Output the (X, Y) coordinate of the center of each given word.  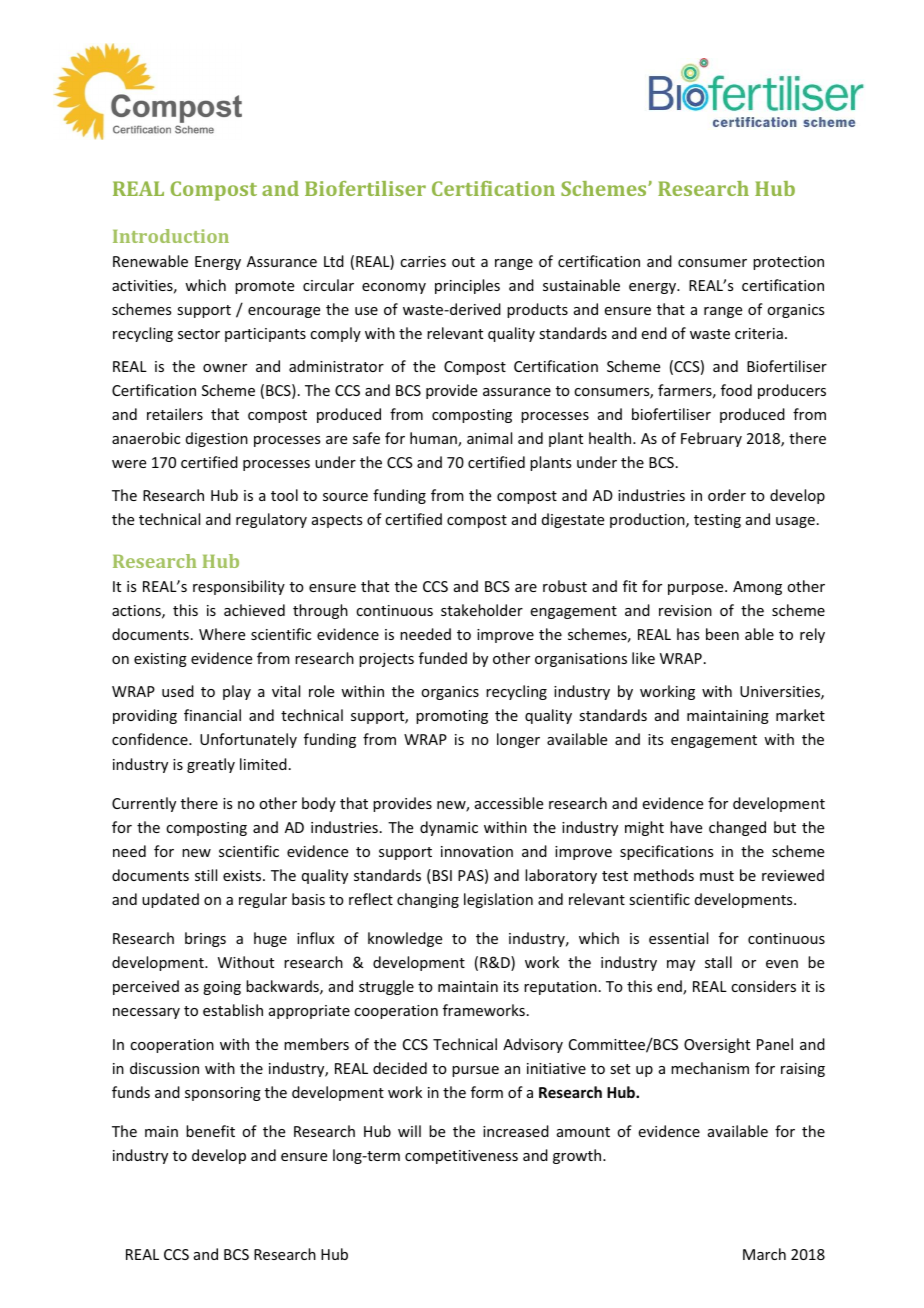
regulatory (271, 520)
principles (467, 286)
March (764, 1254)
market (800, 715)
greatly (211, 765)
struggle (386, 987)
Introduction (171, 236)
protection (788, 263)
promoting (452, 717)
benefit (210, 1131)
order (727, 495)
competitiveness (461, 1157)
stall (718, 962)
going (222, 988)
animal (489, 438)
